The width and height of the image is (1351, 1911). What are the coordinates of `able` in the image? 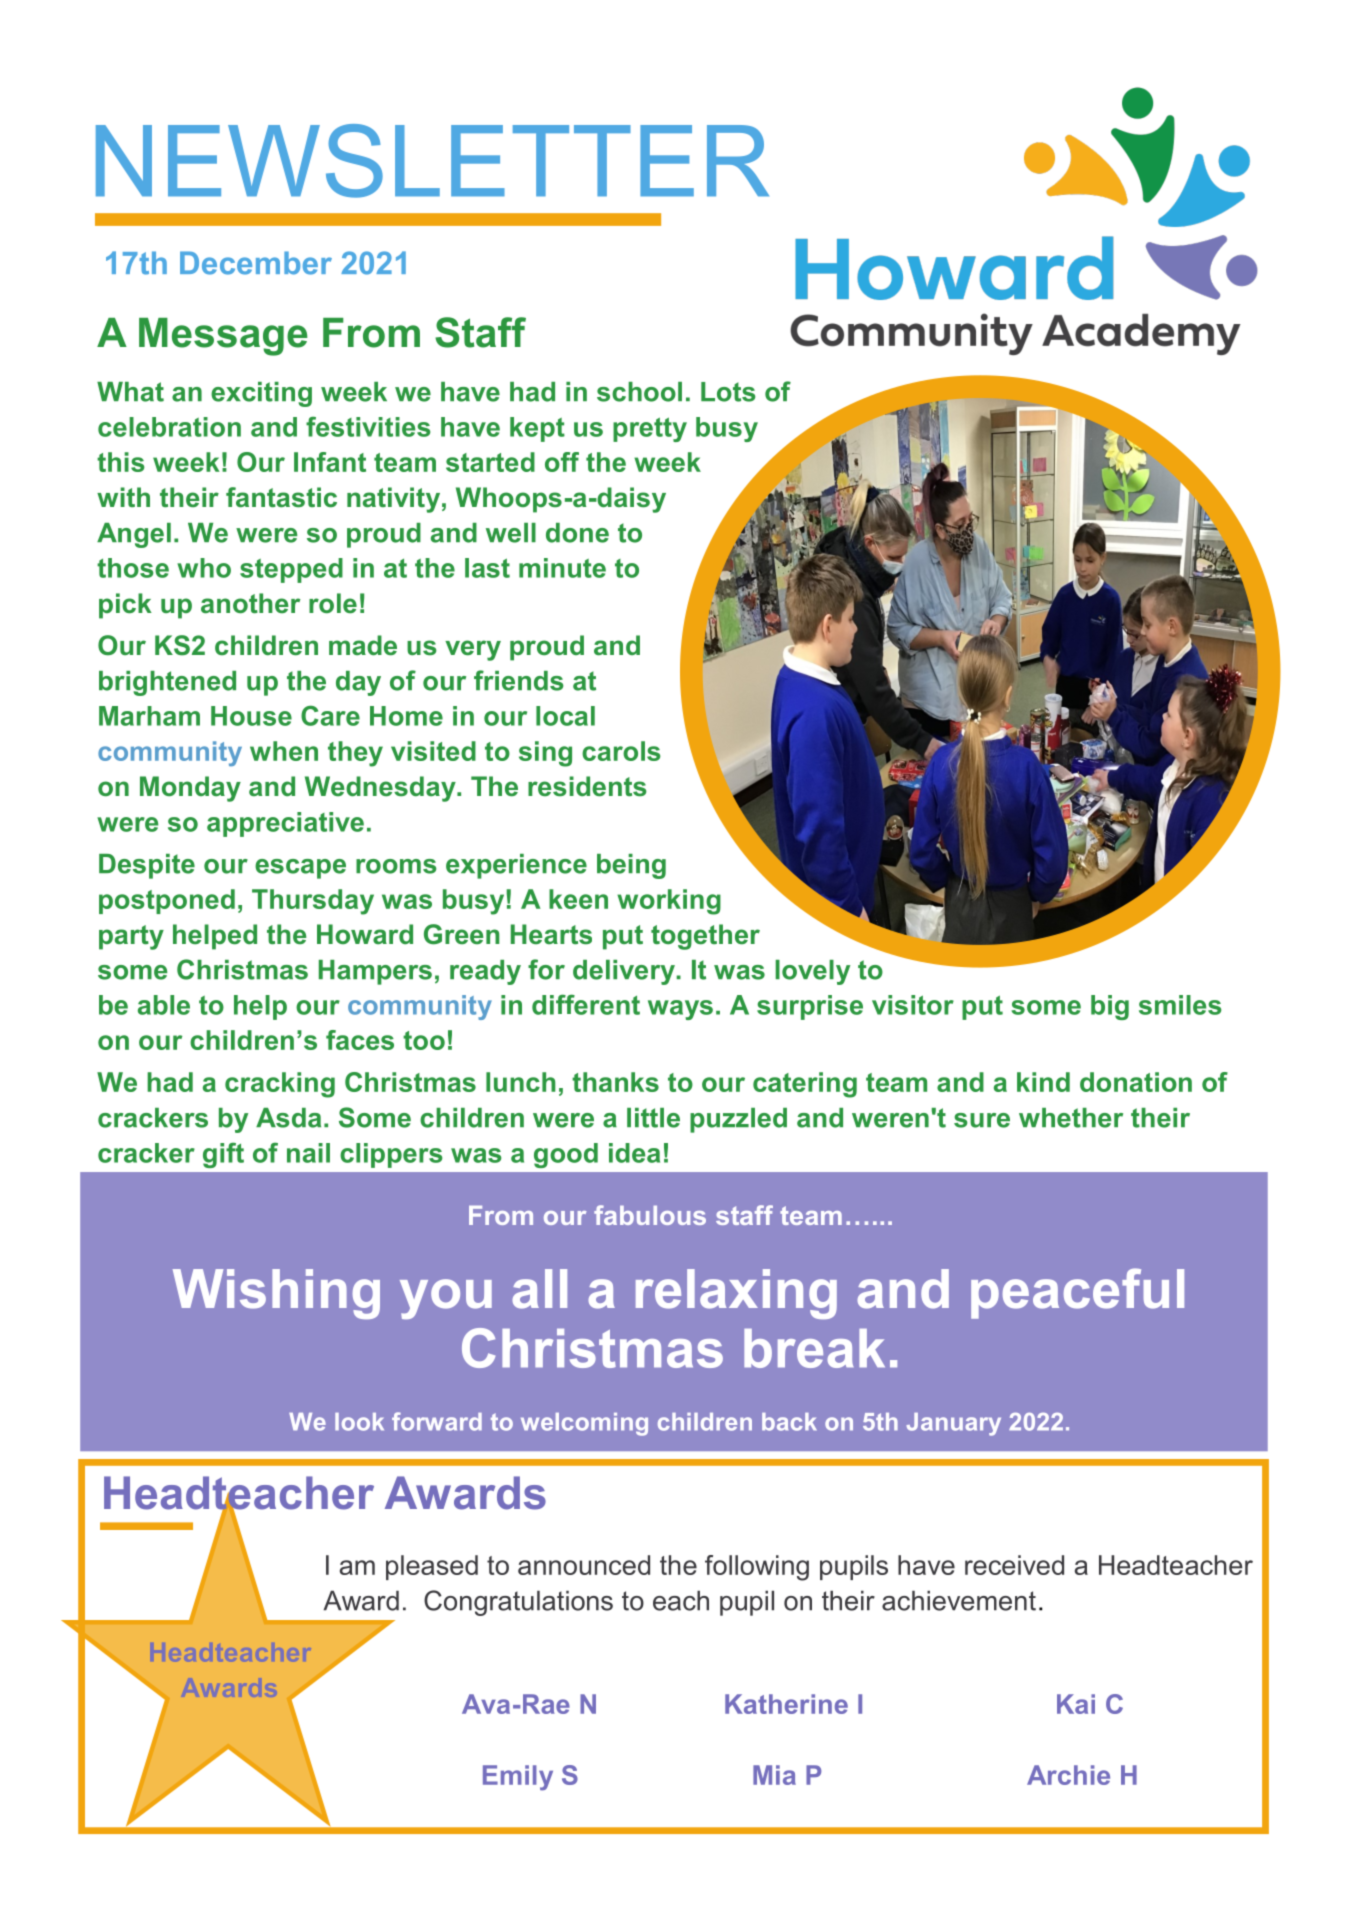 It's located at (164, 1005).
